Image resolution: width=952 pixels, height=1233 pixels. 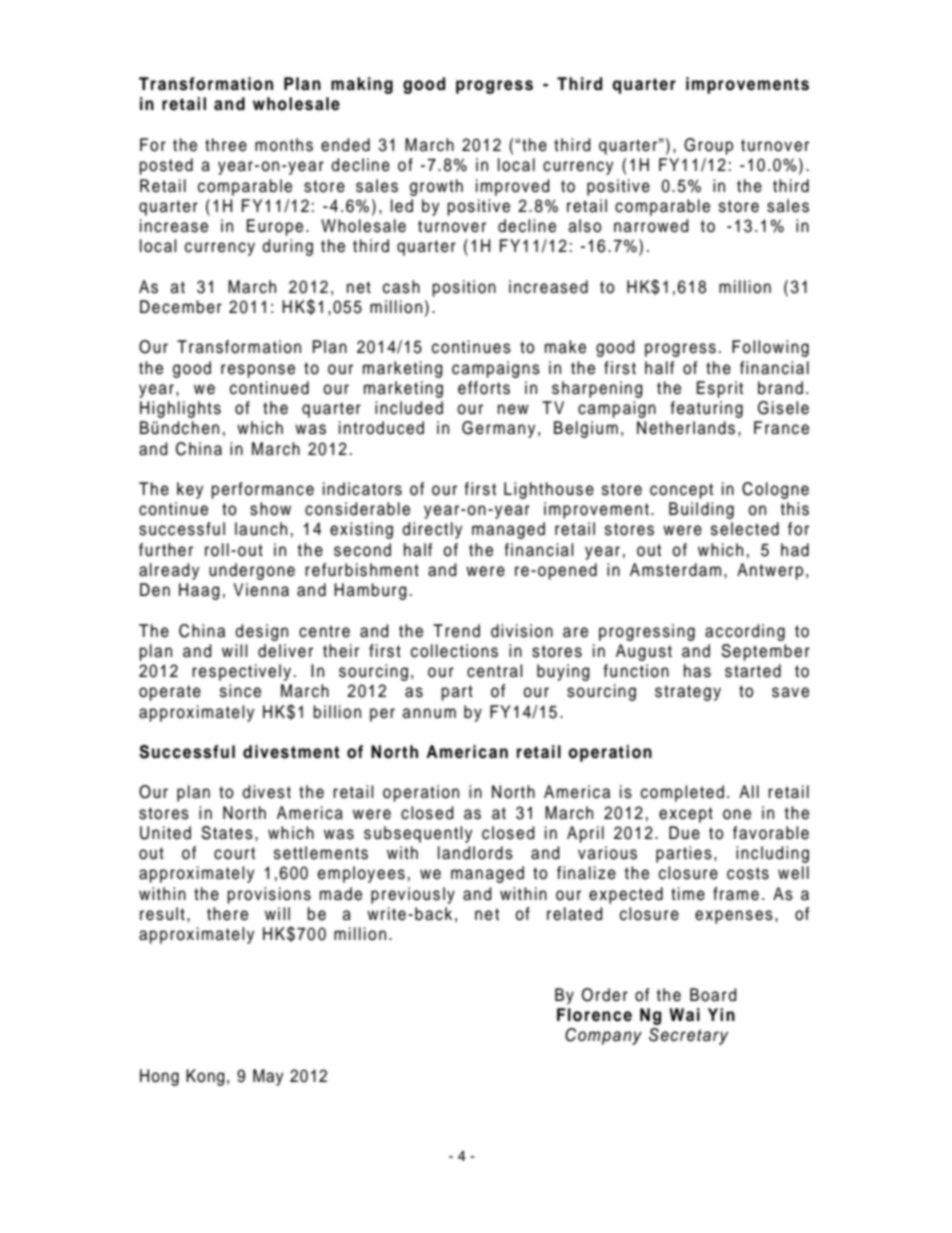 I want to click on undergone, so click(x=252, y=571).
